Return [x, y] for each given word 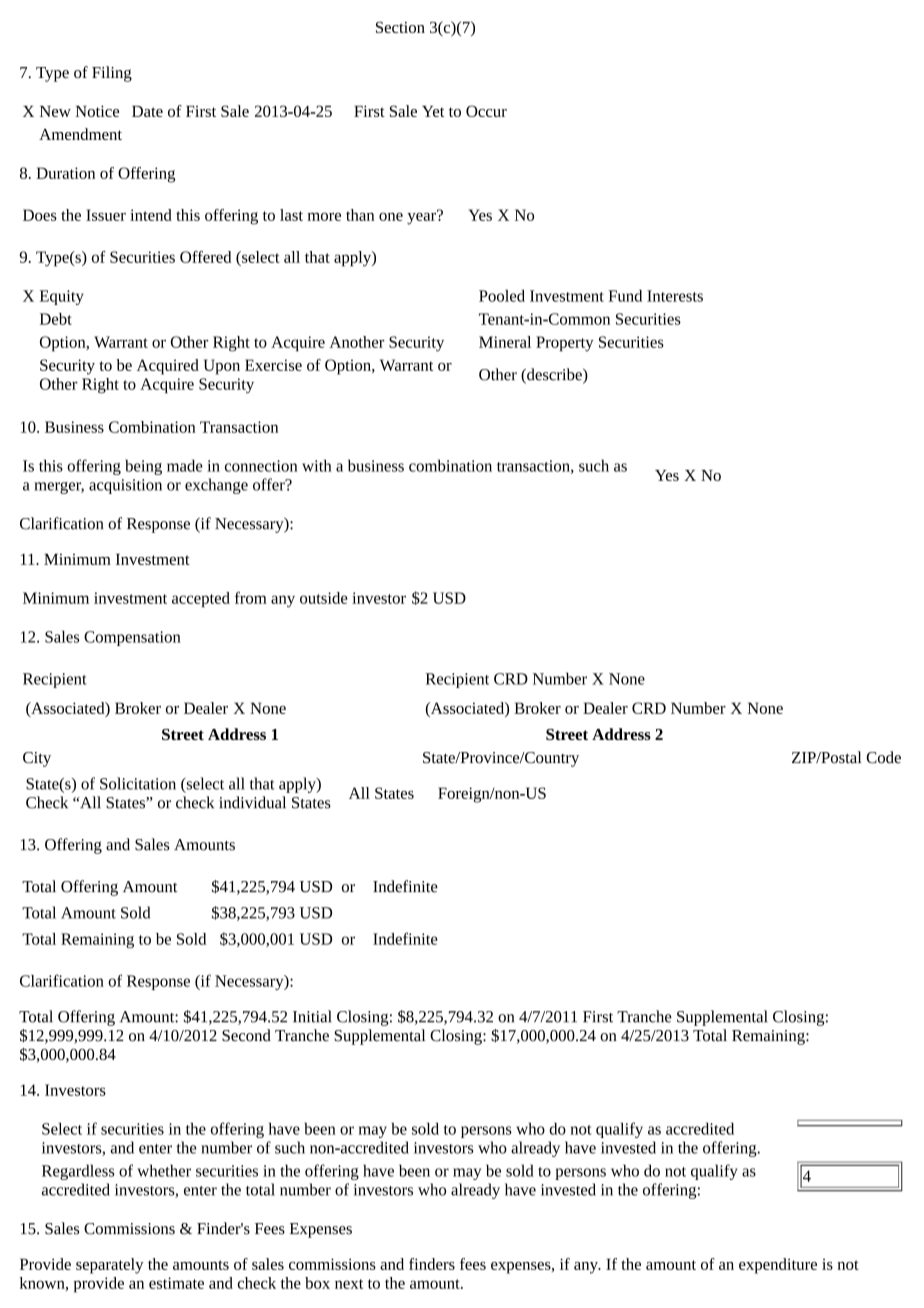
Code [883, 757]
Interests [675, 296]
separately [110, 1266]
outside [324, 598]
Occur [486, 111]
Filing [112, 74]
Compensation [132, 638]
